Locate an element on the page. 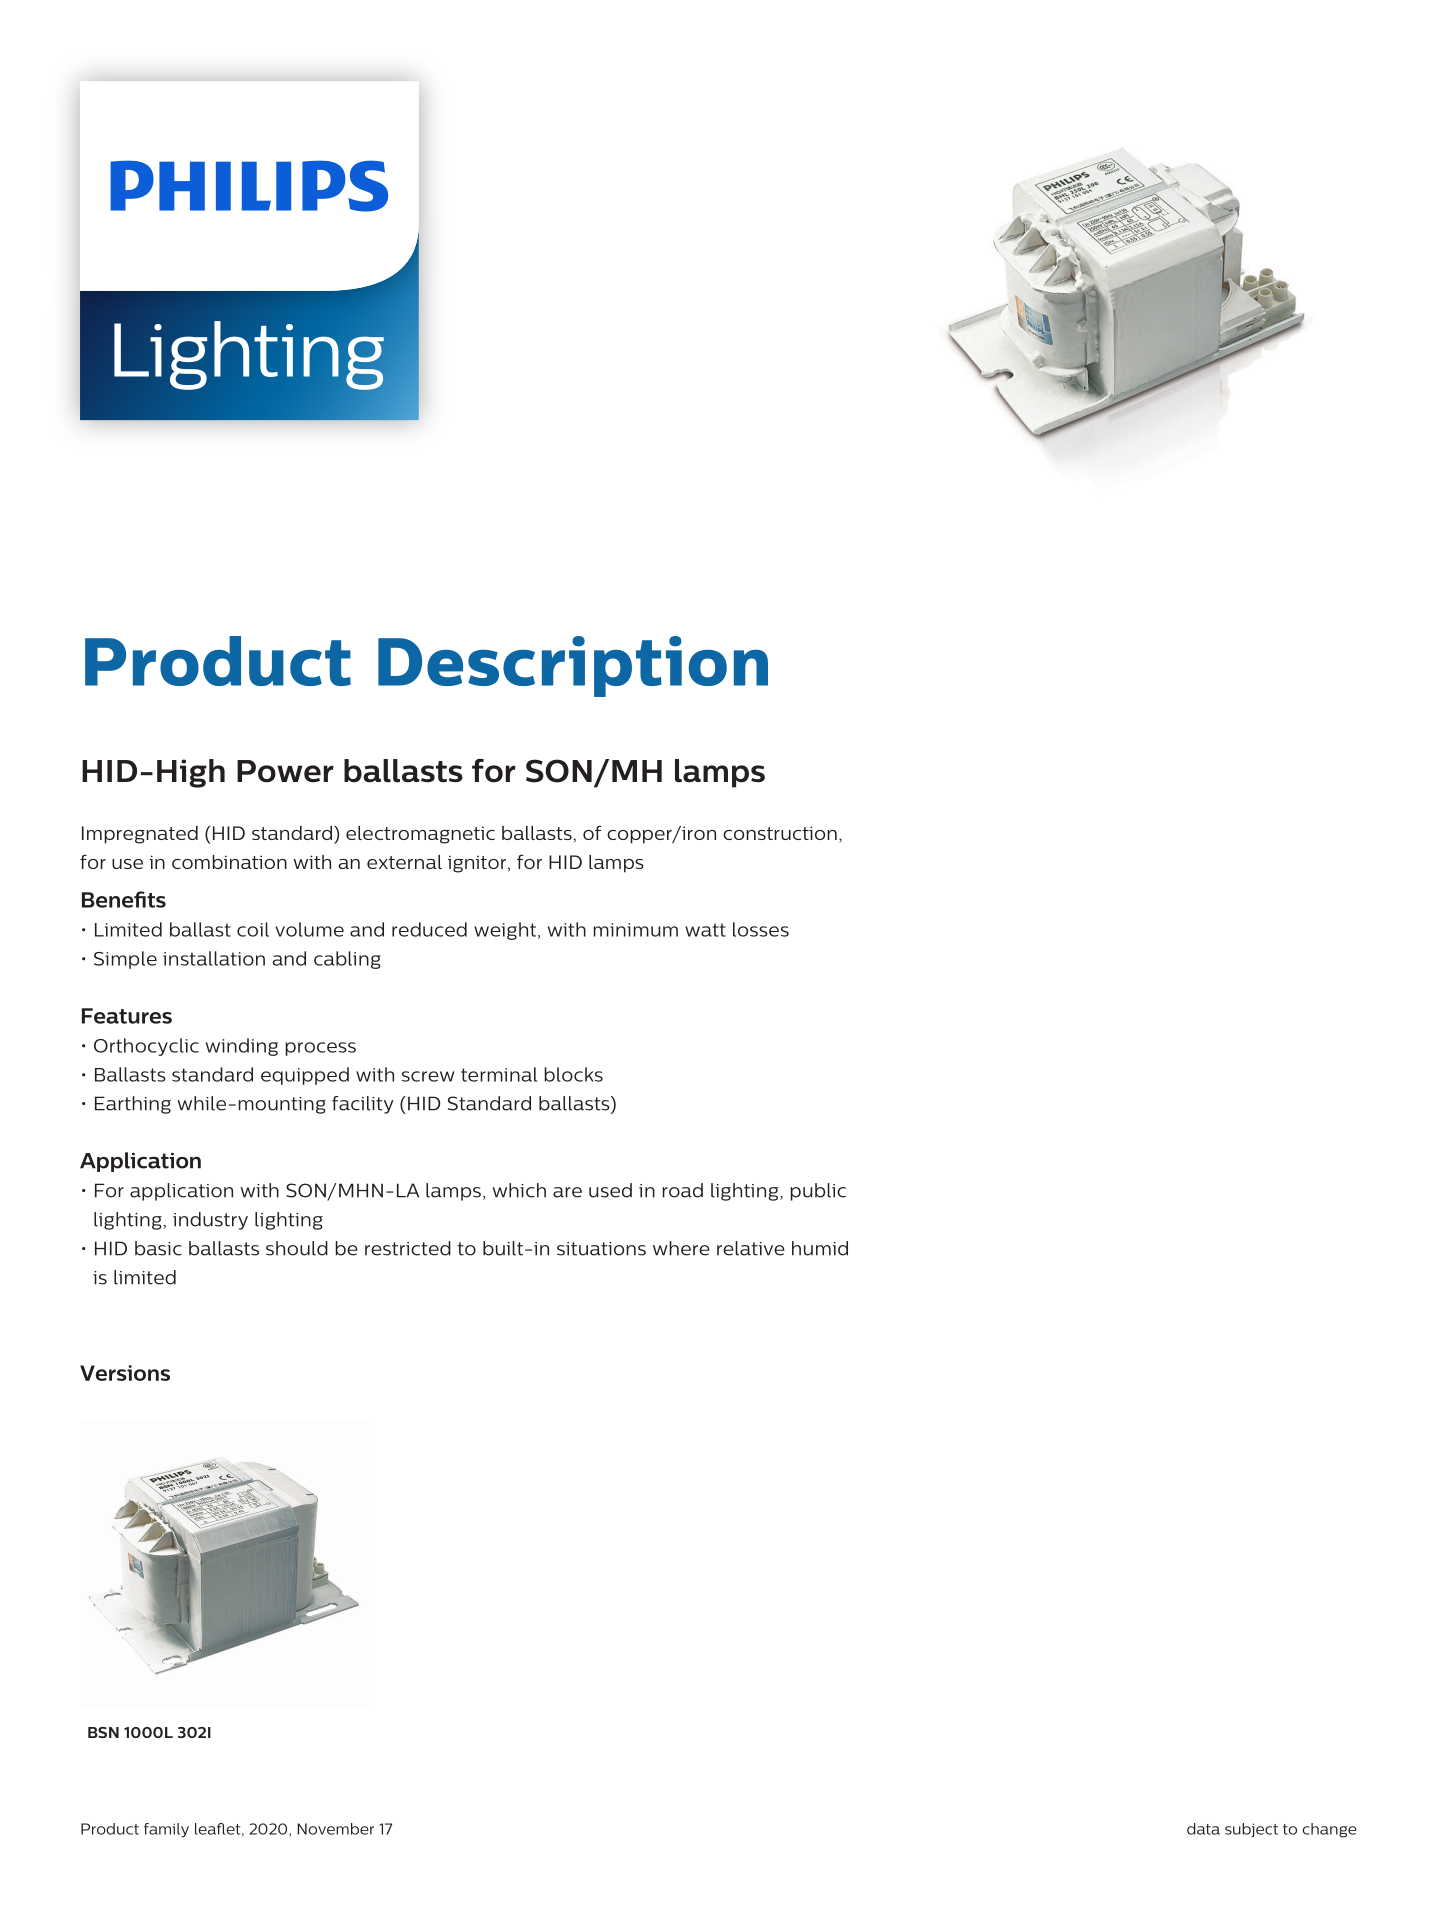 Image resolution: width=1437 pixels, height=1909 pixels. Power is located at coordinates (285, 771).
